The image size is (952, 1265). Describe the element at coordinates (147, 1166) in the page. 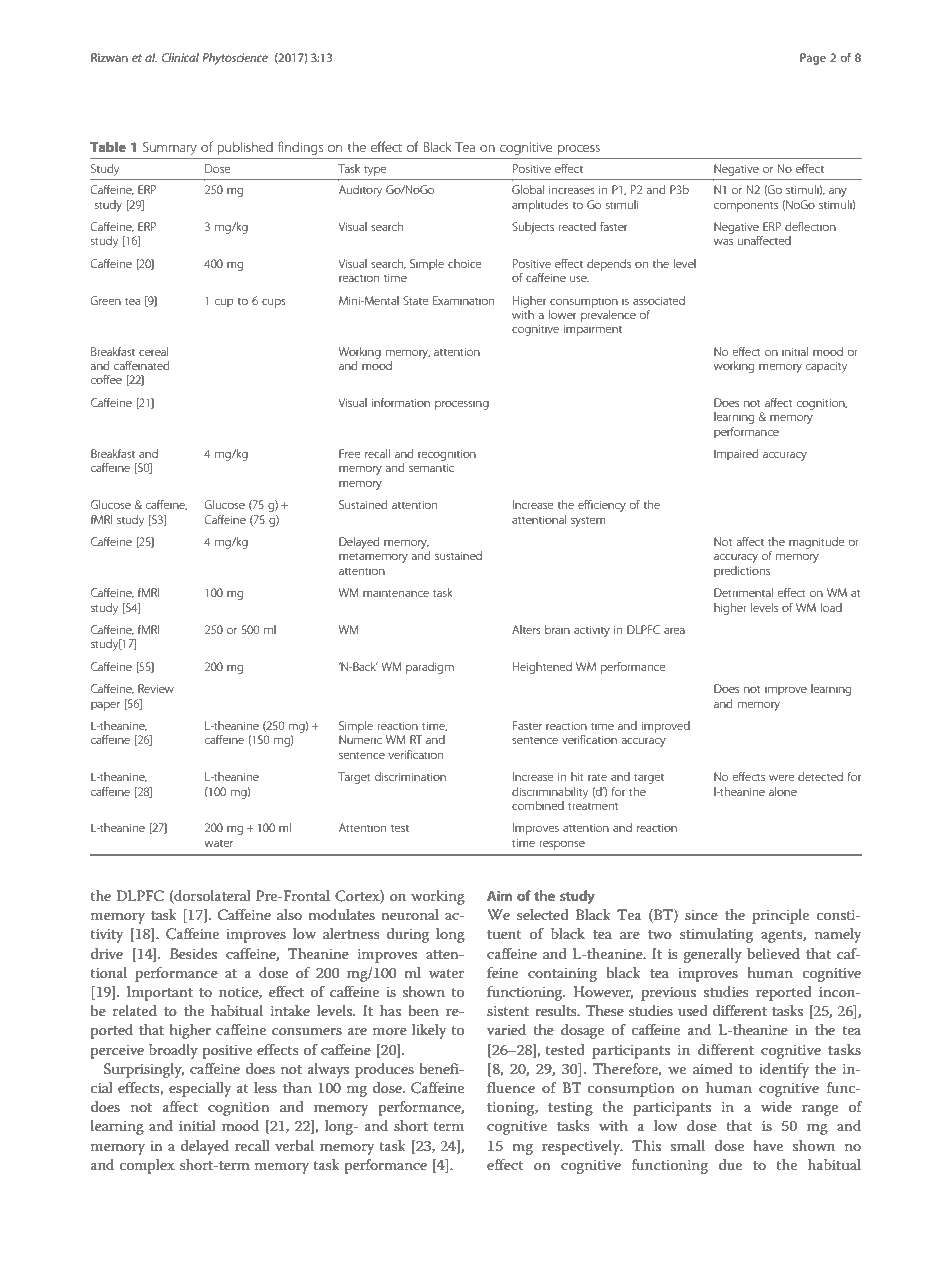

I see `complex` at that location.
